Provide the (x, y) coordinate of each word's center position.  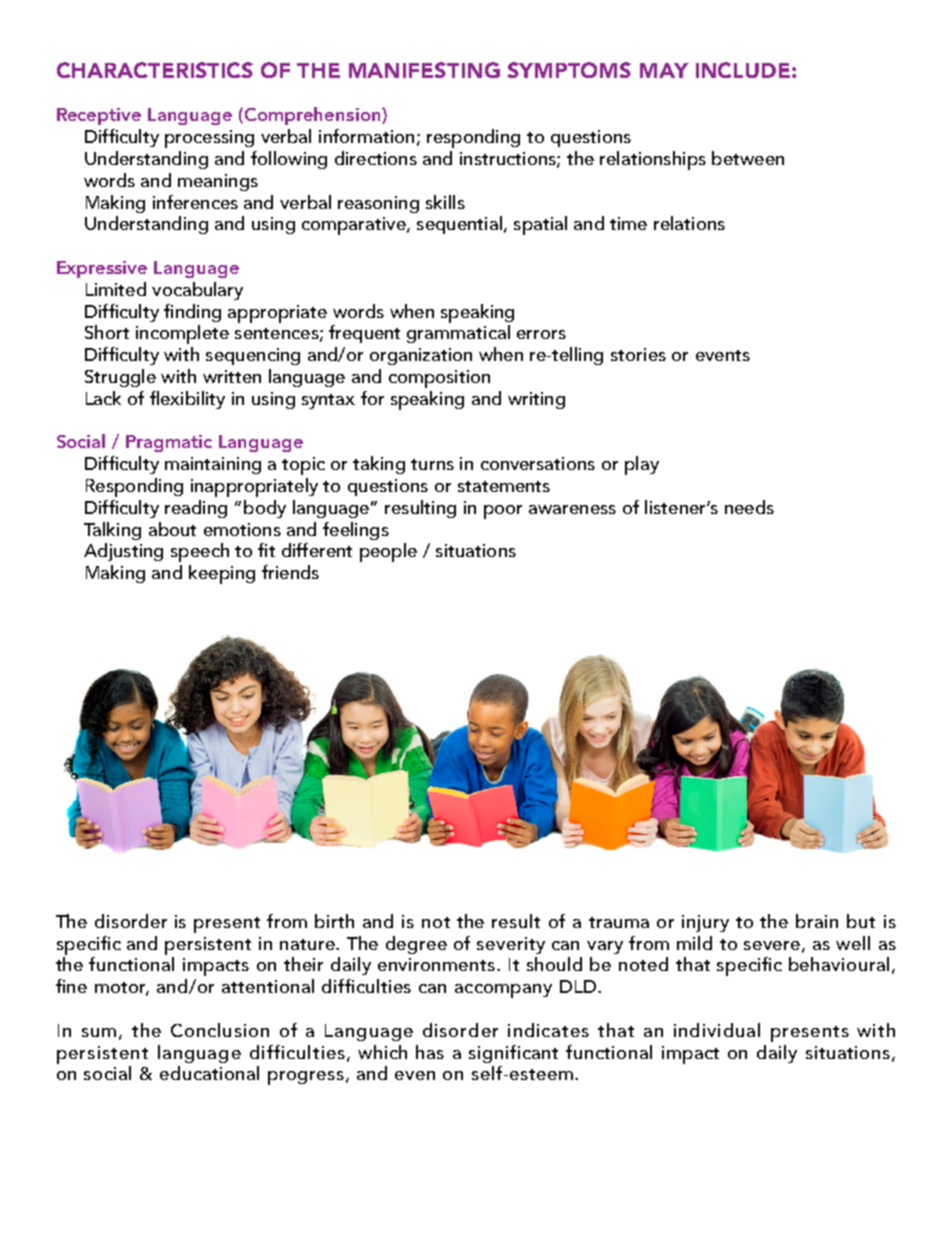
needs (749, 507)
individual (717, 1030)
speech (200, 552)
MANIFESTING (424, 70)
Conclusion (220, 1030)
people (388, 552)
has (430, 1052)
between (748, 158)
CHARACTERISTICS (155, 70)
